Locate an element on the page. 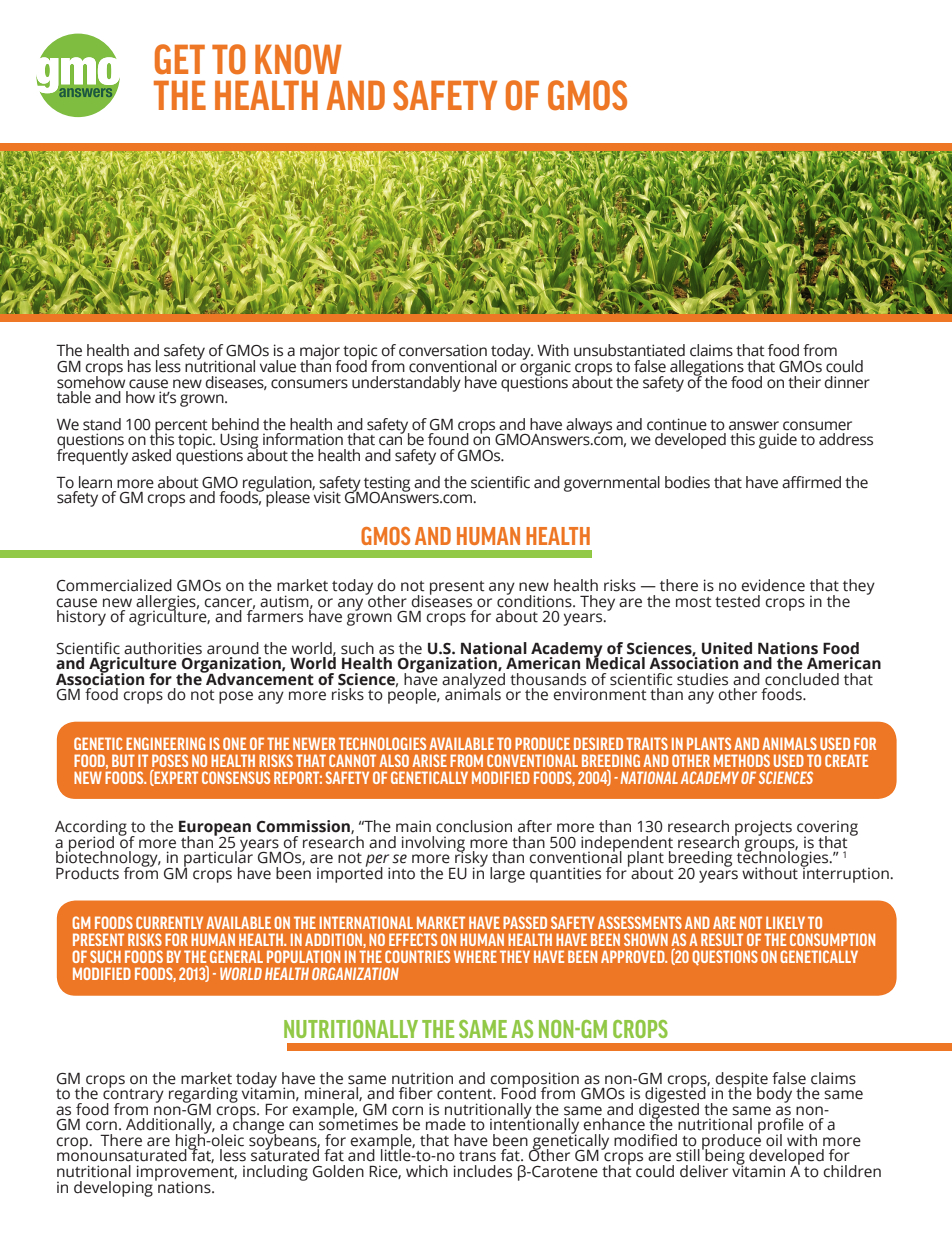  trans is located at coordinates (477, 1156).
